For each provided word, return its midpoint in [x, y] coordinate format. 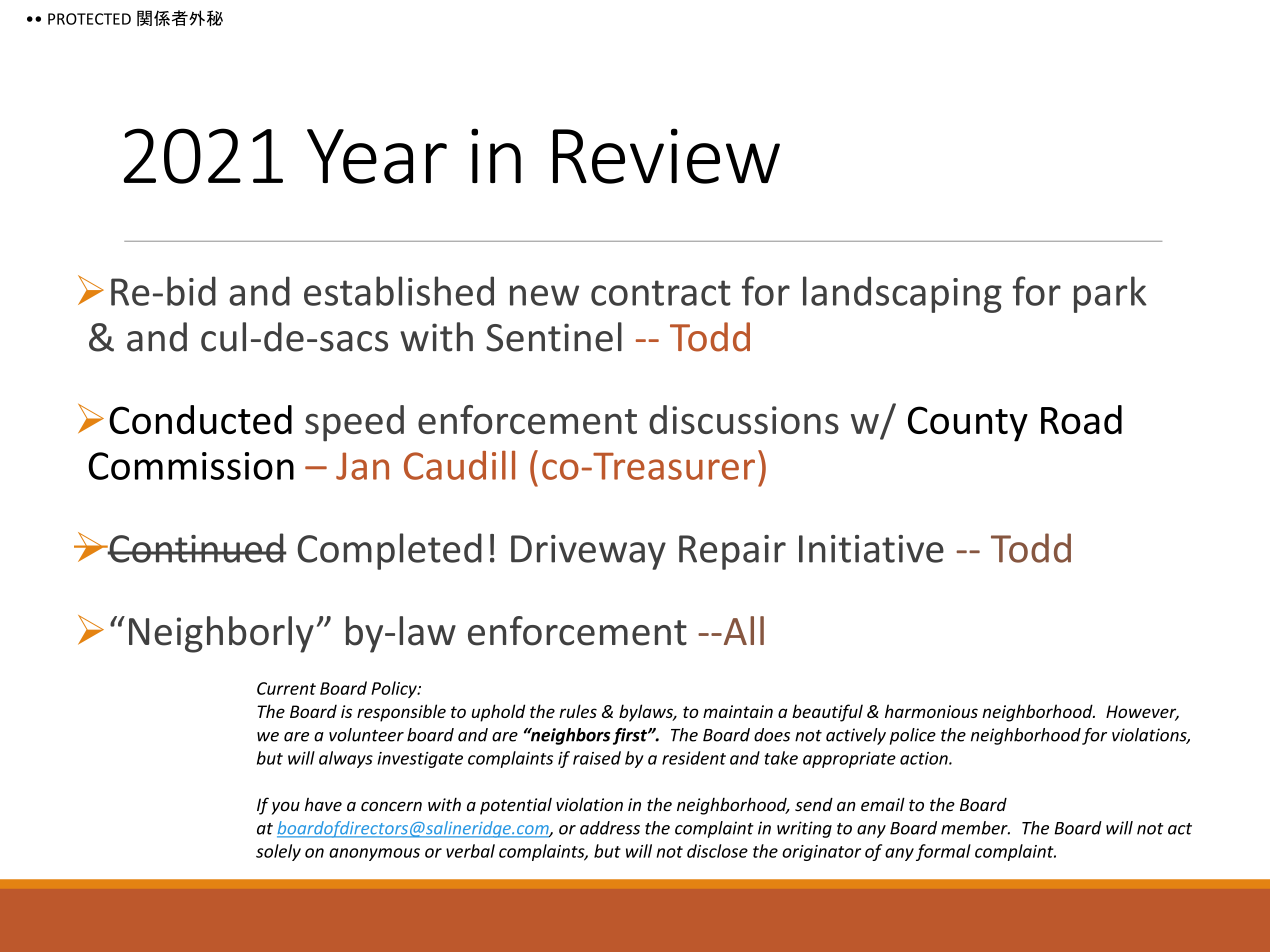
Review [666, 156]
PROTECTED [89, 19]
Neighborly [221, 634]
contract [661, 293]
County [968, 424]
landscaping [902, 294]
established [399, 291]
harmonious [931, 711]
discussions [744, 419]
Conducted [200, 419]
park [1110, 294]
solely [278, 852]
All [742, 630]
